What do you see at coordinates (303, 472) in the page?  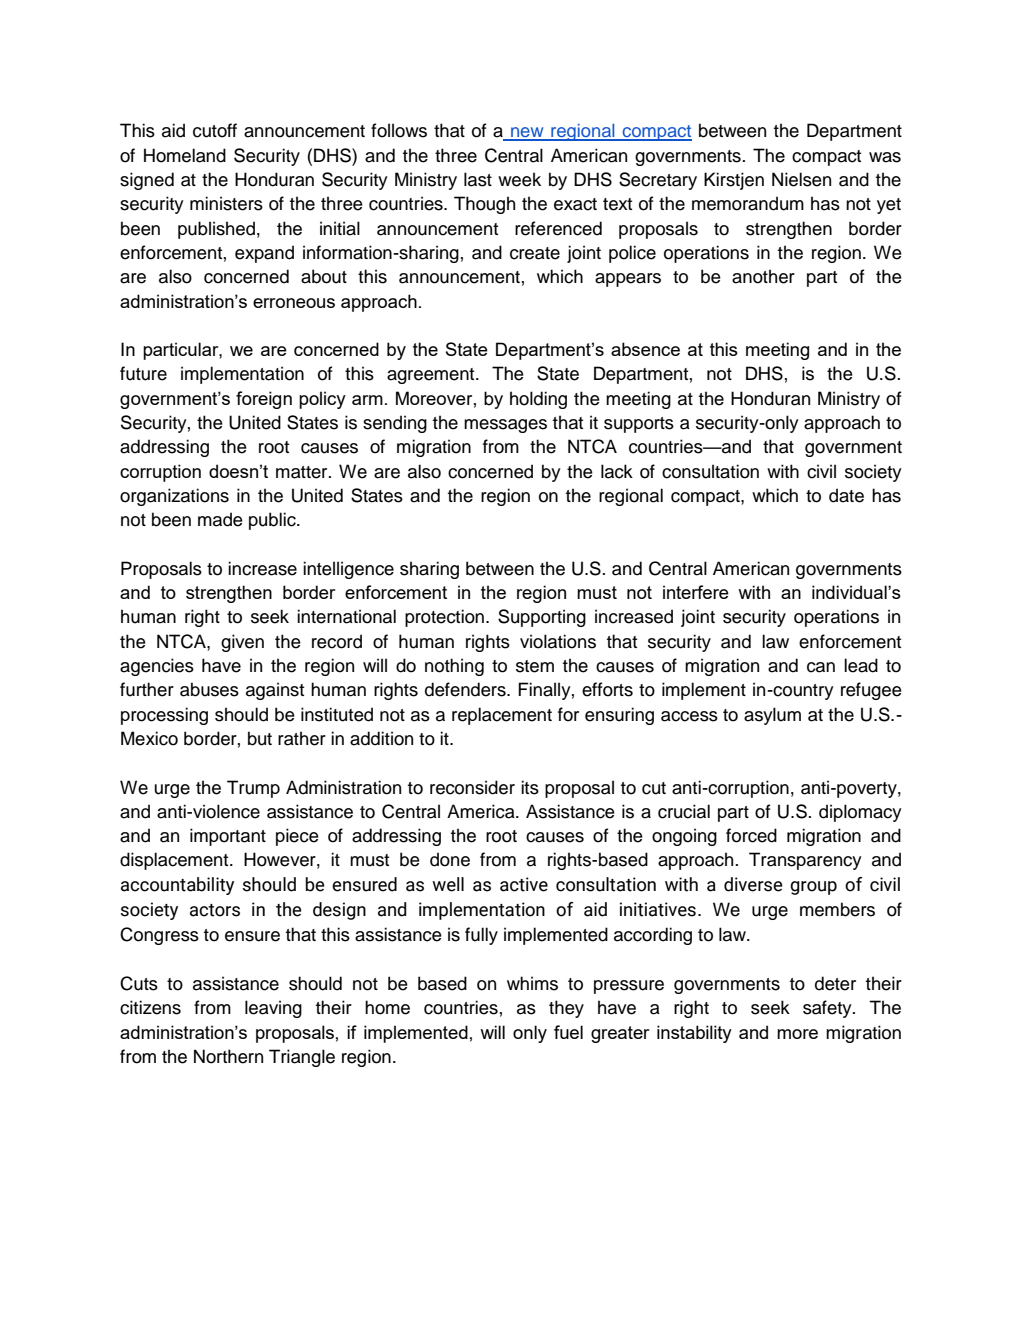 I see `matter` at bounding box center [303, 472].
